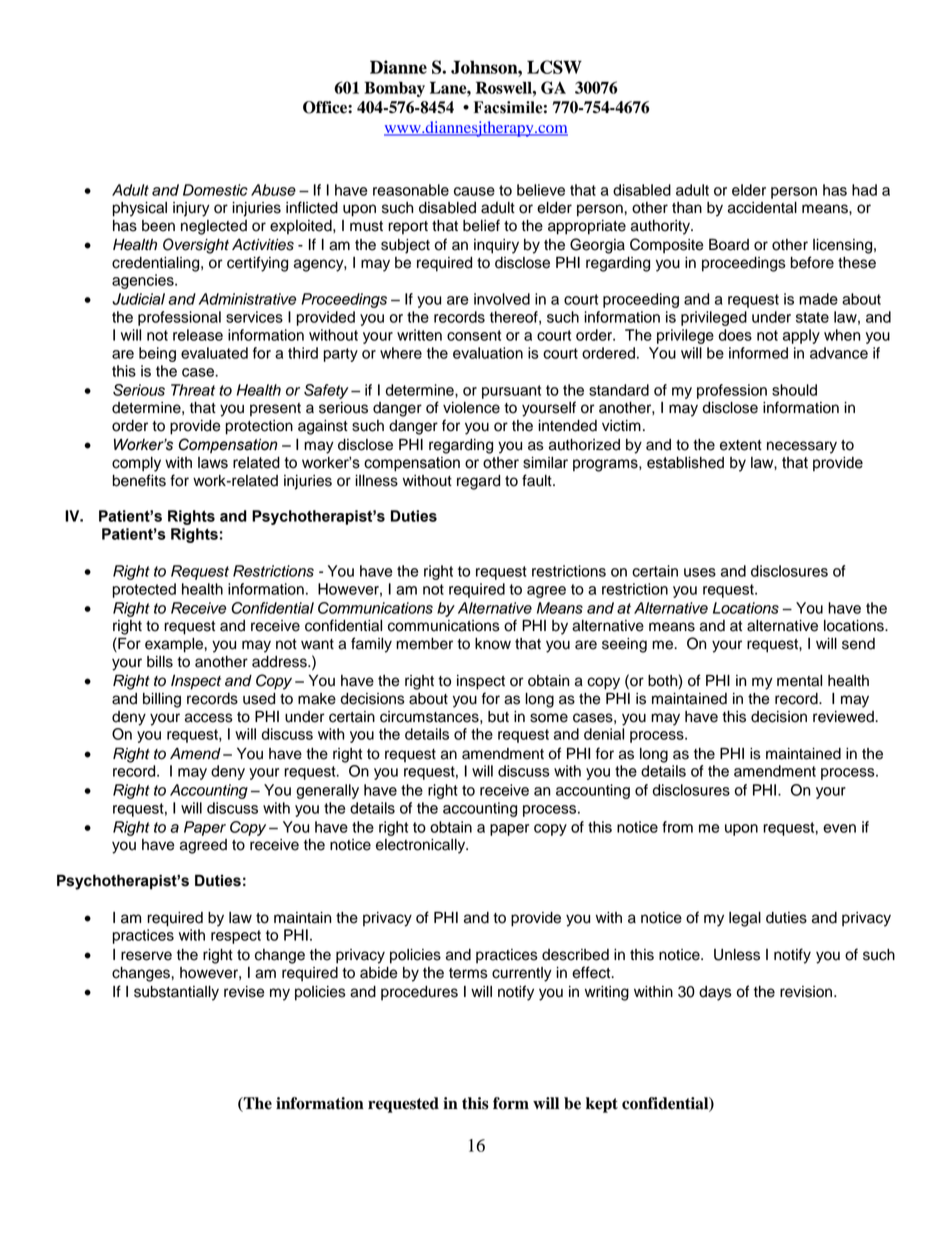 The height and width of the image is (1233, 952). I want to click on uses, so click(700, 572).
